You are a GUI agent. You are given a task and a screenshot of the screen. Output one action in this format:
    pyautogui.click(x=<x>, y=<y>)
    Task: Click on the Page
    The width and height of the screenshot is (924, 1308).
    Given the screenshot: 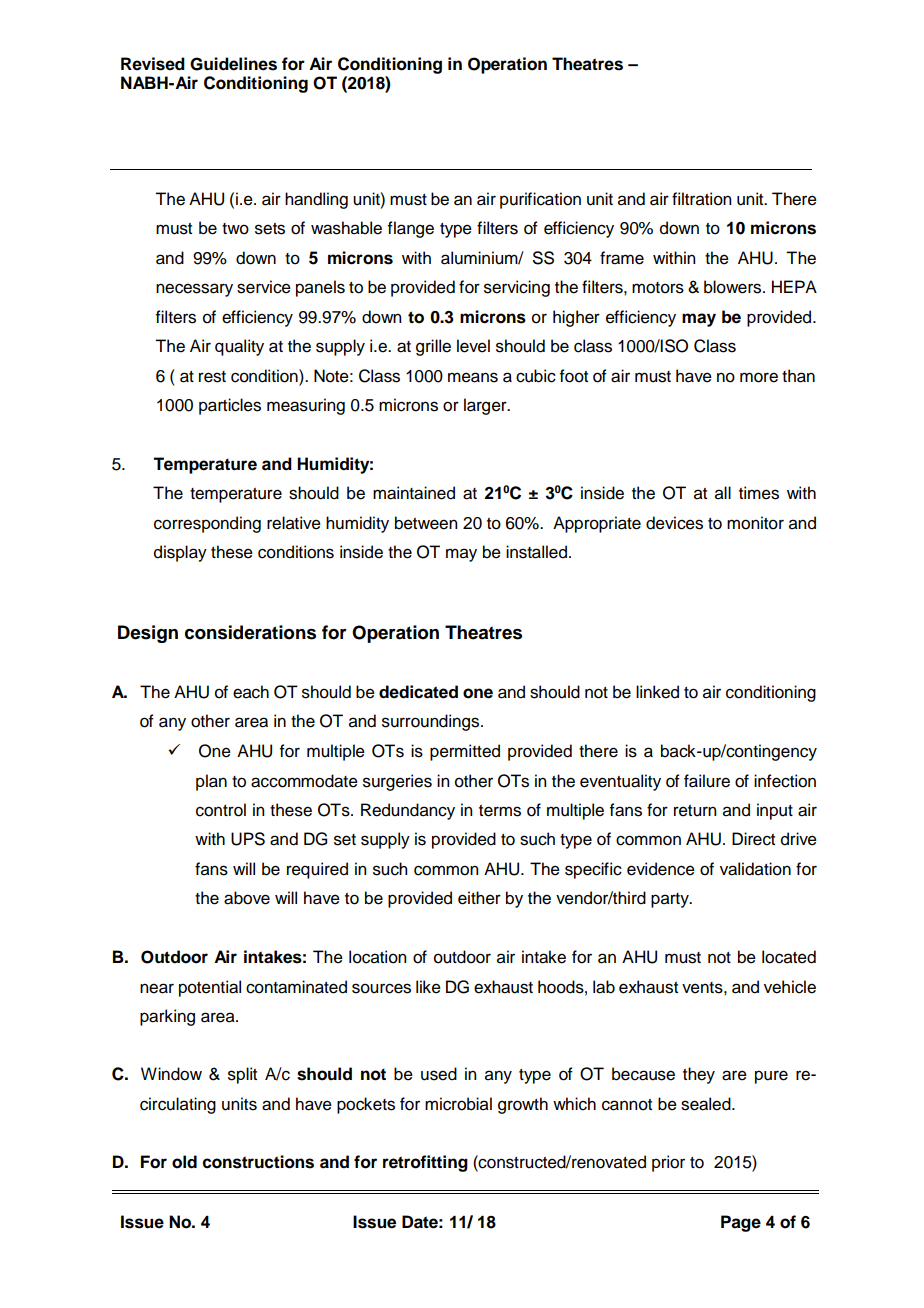 What is the action you would take?
    pyautogui.click(x=741, y=1223)
